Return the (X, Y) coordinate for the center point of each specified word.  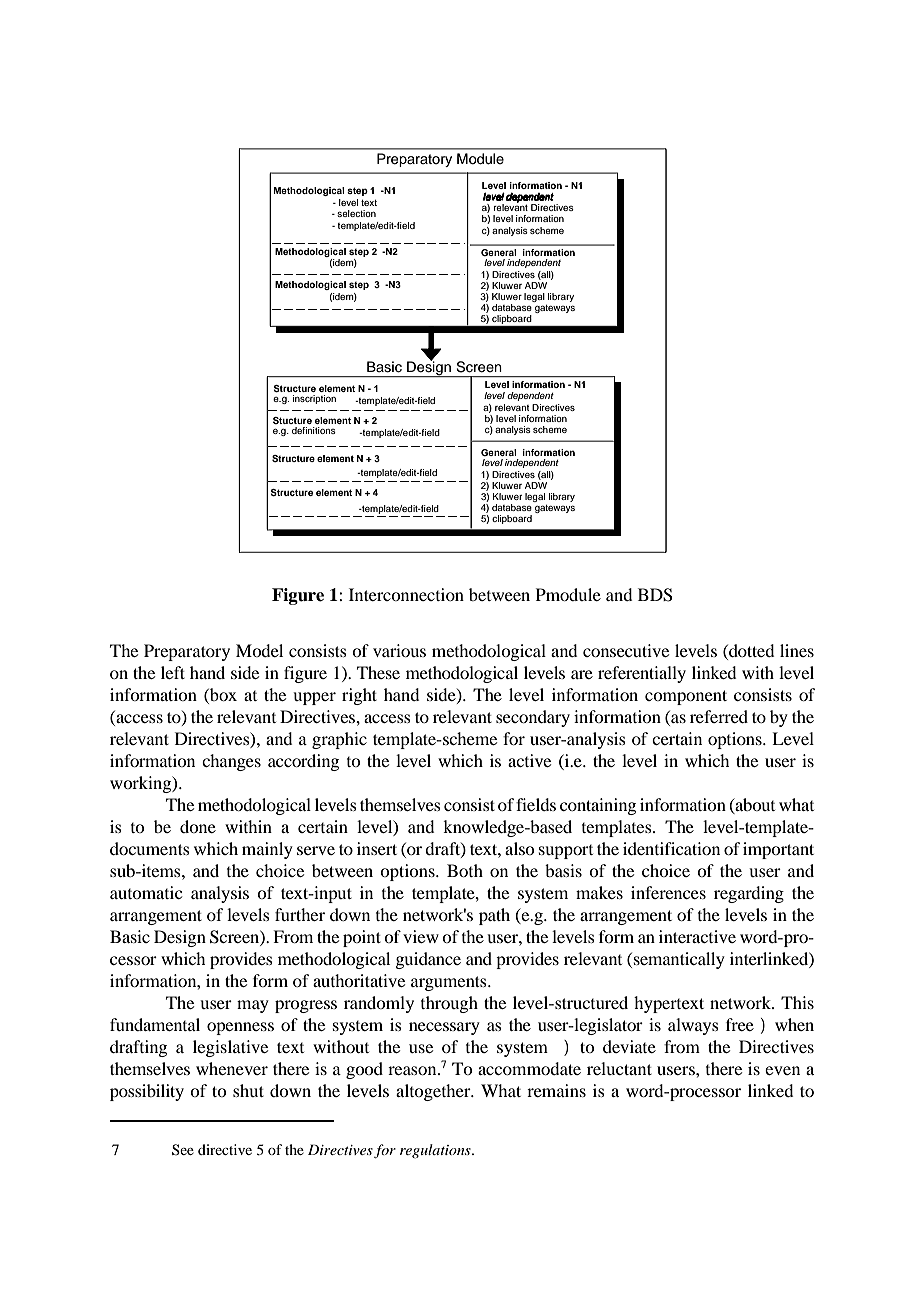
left (173, 672)
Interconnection (406, 594)
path (494, 916)
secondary (533, 718)
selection (356, 213)
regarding (749, 894)
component (686, 697)
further (300, 914)
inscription (314, 399)
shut (248, 1090)
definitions (314, 430)
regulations (436, 1151)
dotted (750, 652)
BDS (655, 595)
